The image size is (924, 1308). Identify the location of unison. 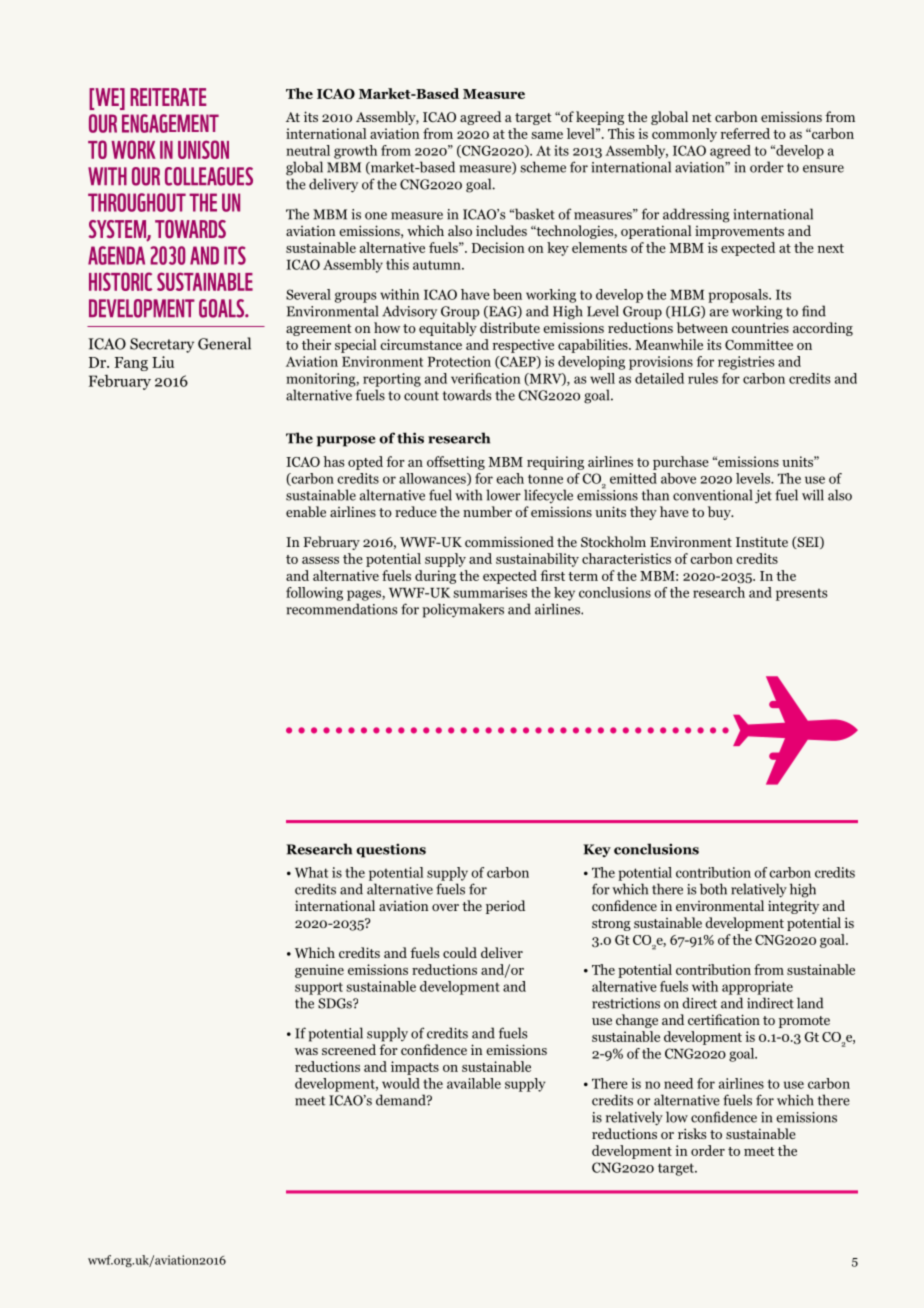
(203, 149).
